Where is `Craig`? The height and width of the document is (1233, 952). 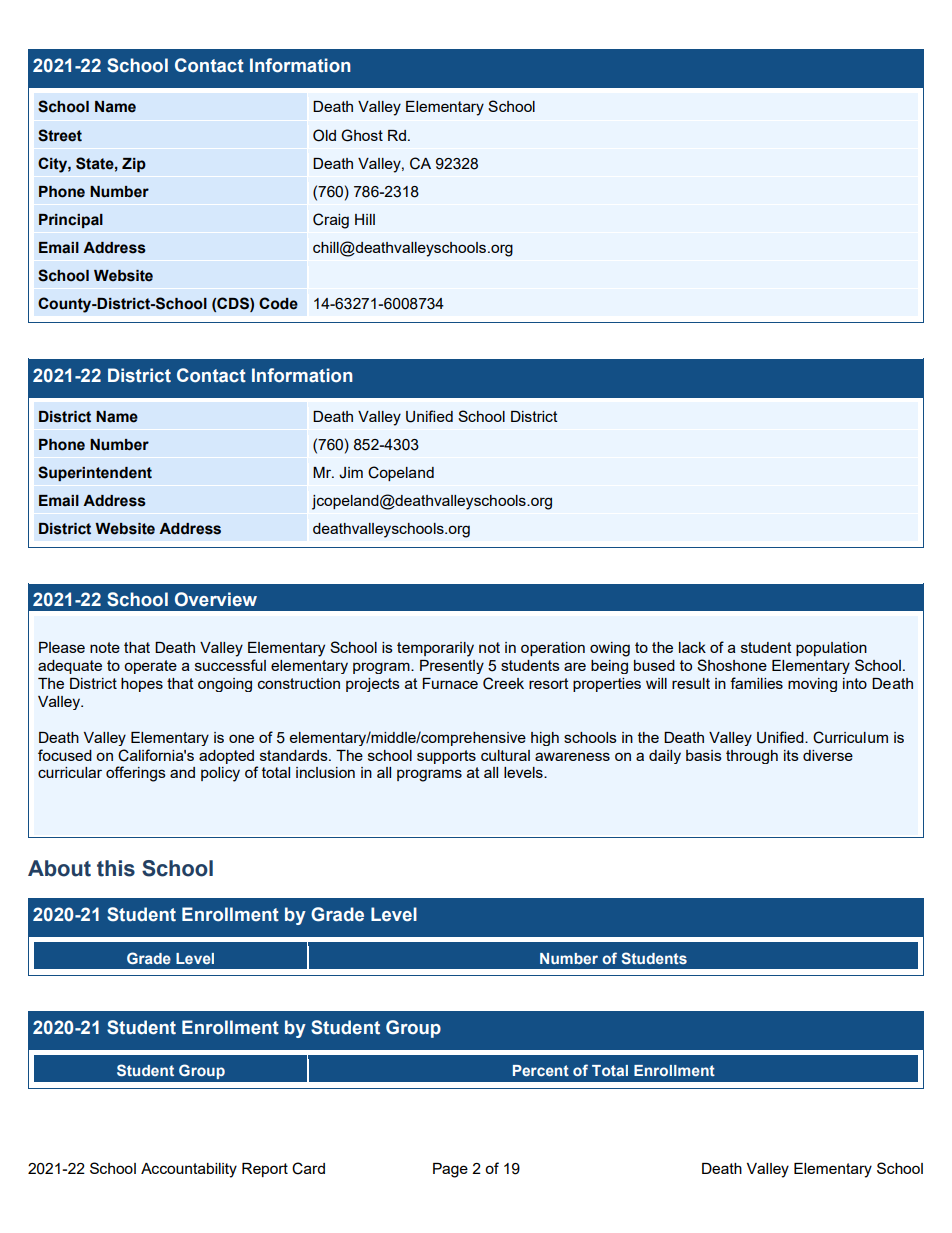
Craig is located at coordinates (331, 221).
